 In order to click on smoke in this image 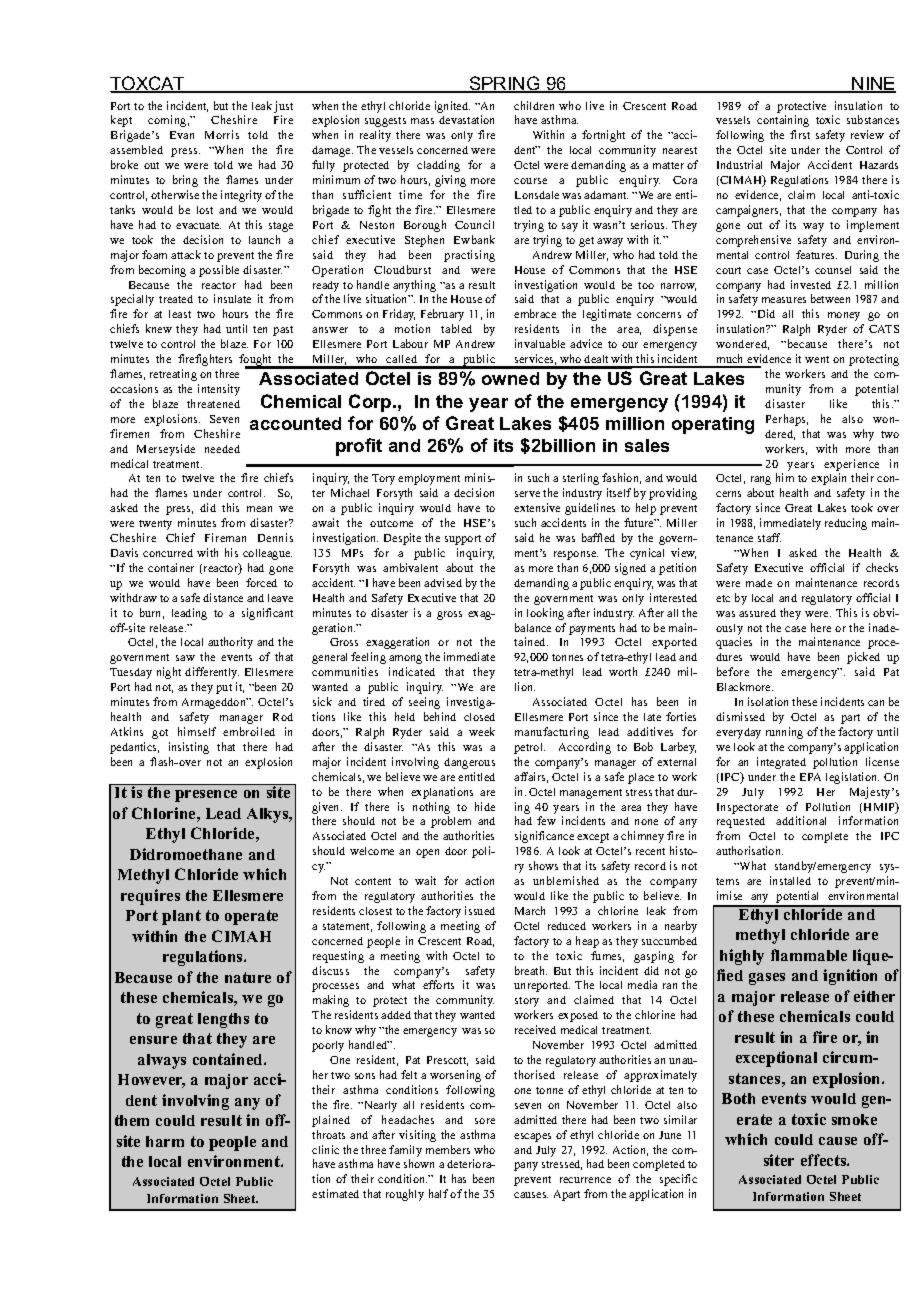, I will do `click(854, 1119)`.
